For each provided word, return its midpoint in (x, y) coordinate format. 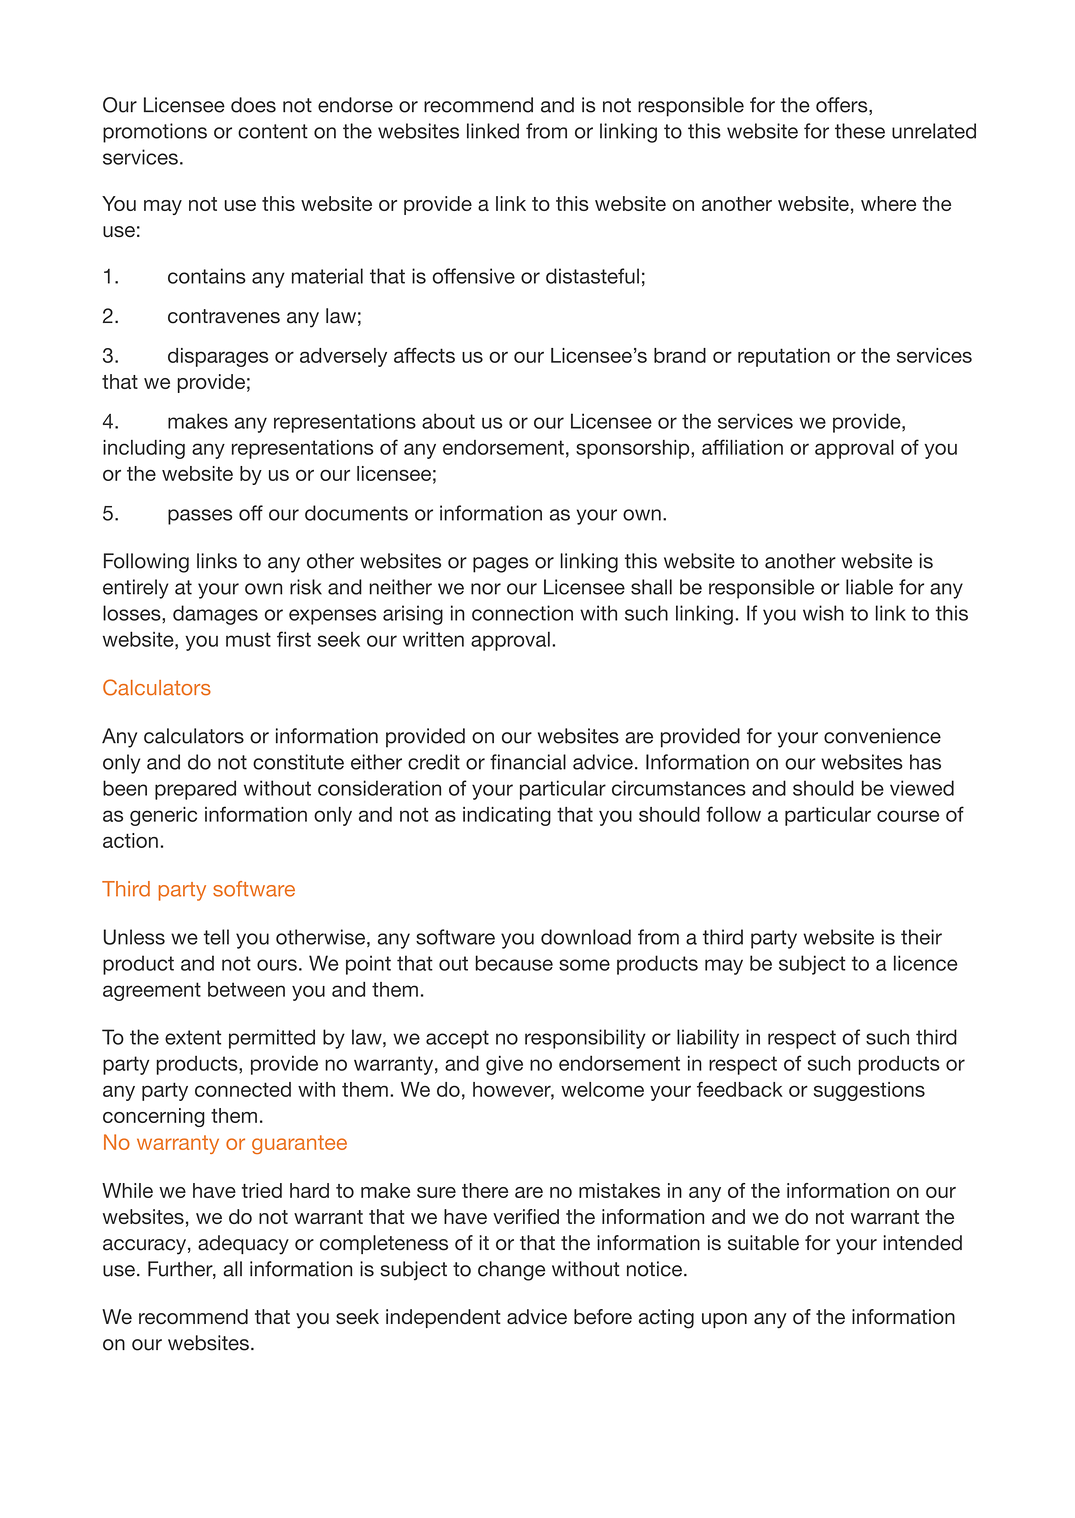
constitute (298, 762)
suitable (763, 1243)
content (273, 131)
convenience (882, 736)
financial (528, 762)
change (511, 1271)
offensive (474, 276)
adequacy (243, 1245)
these (860, 131)
